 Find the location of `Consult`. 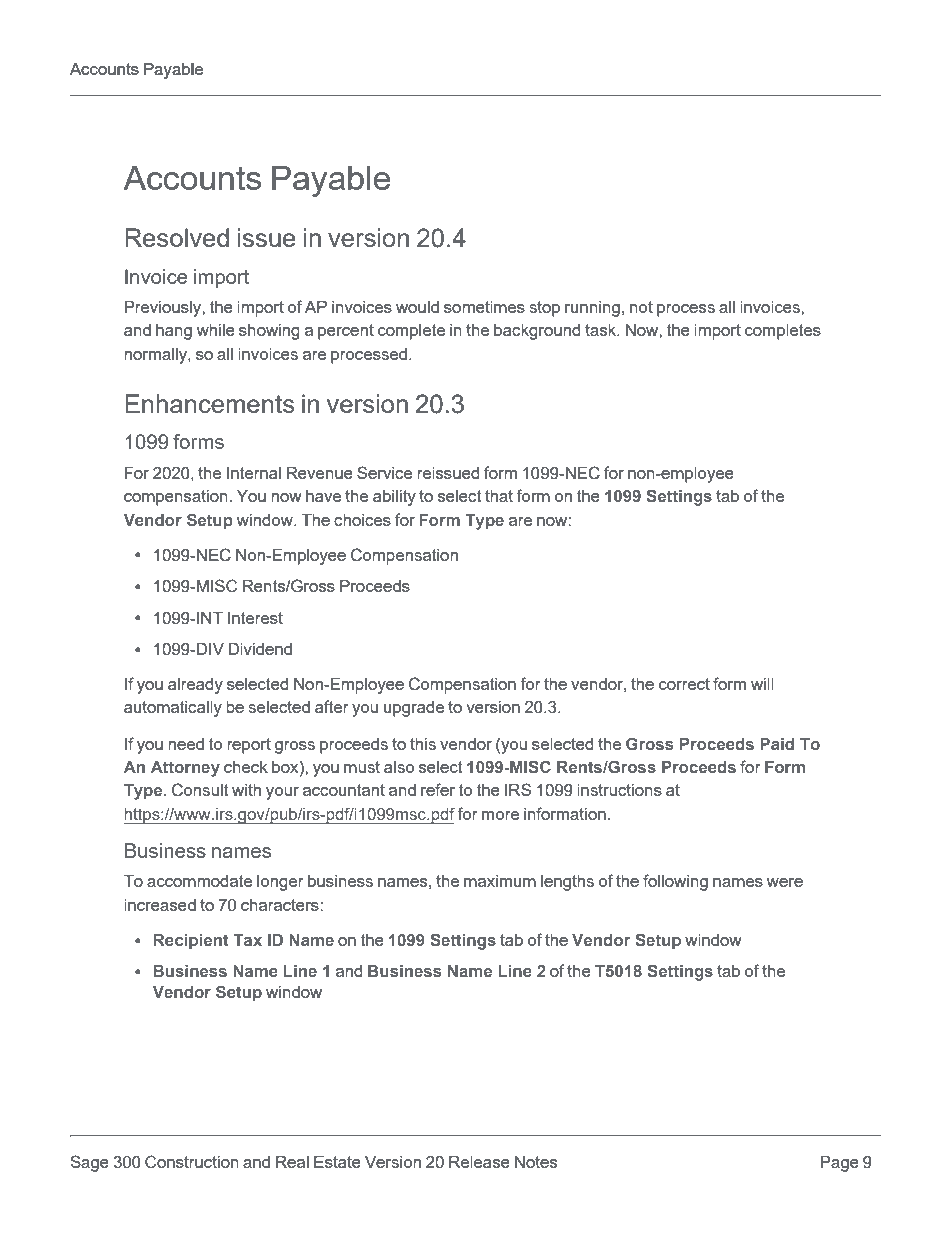

Consult is located at coordinates (200, 790).
